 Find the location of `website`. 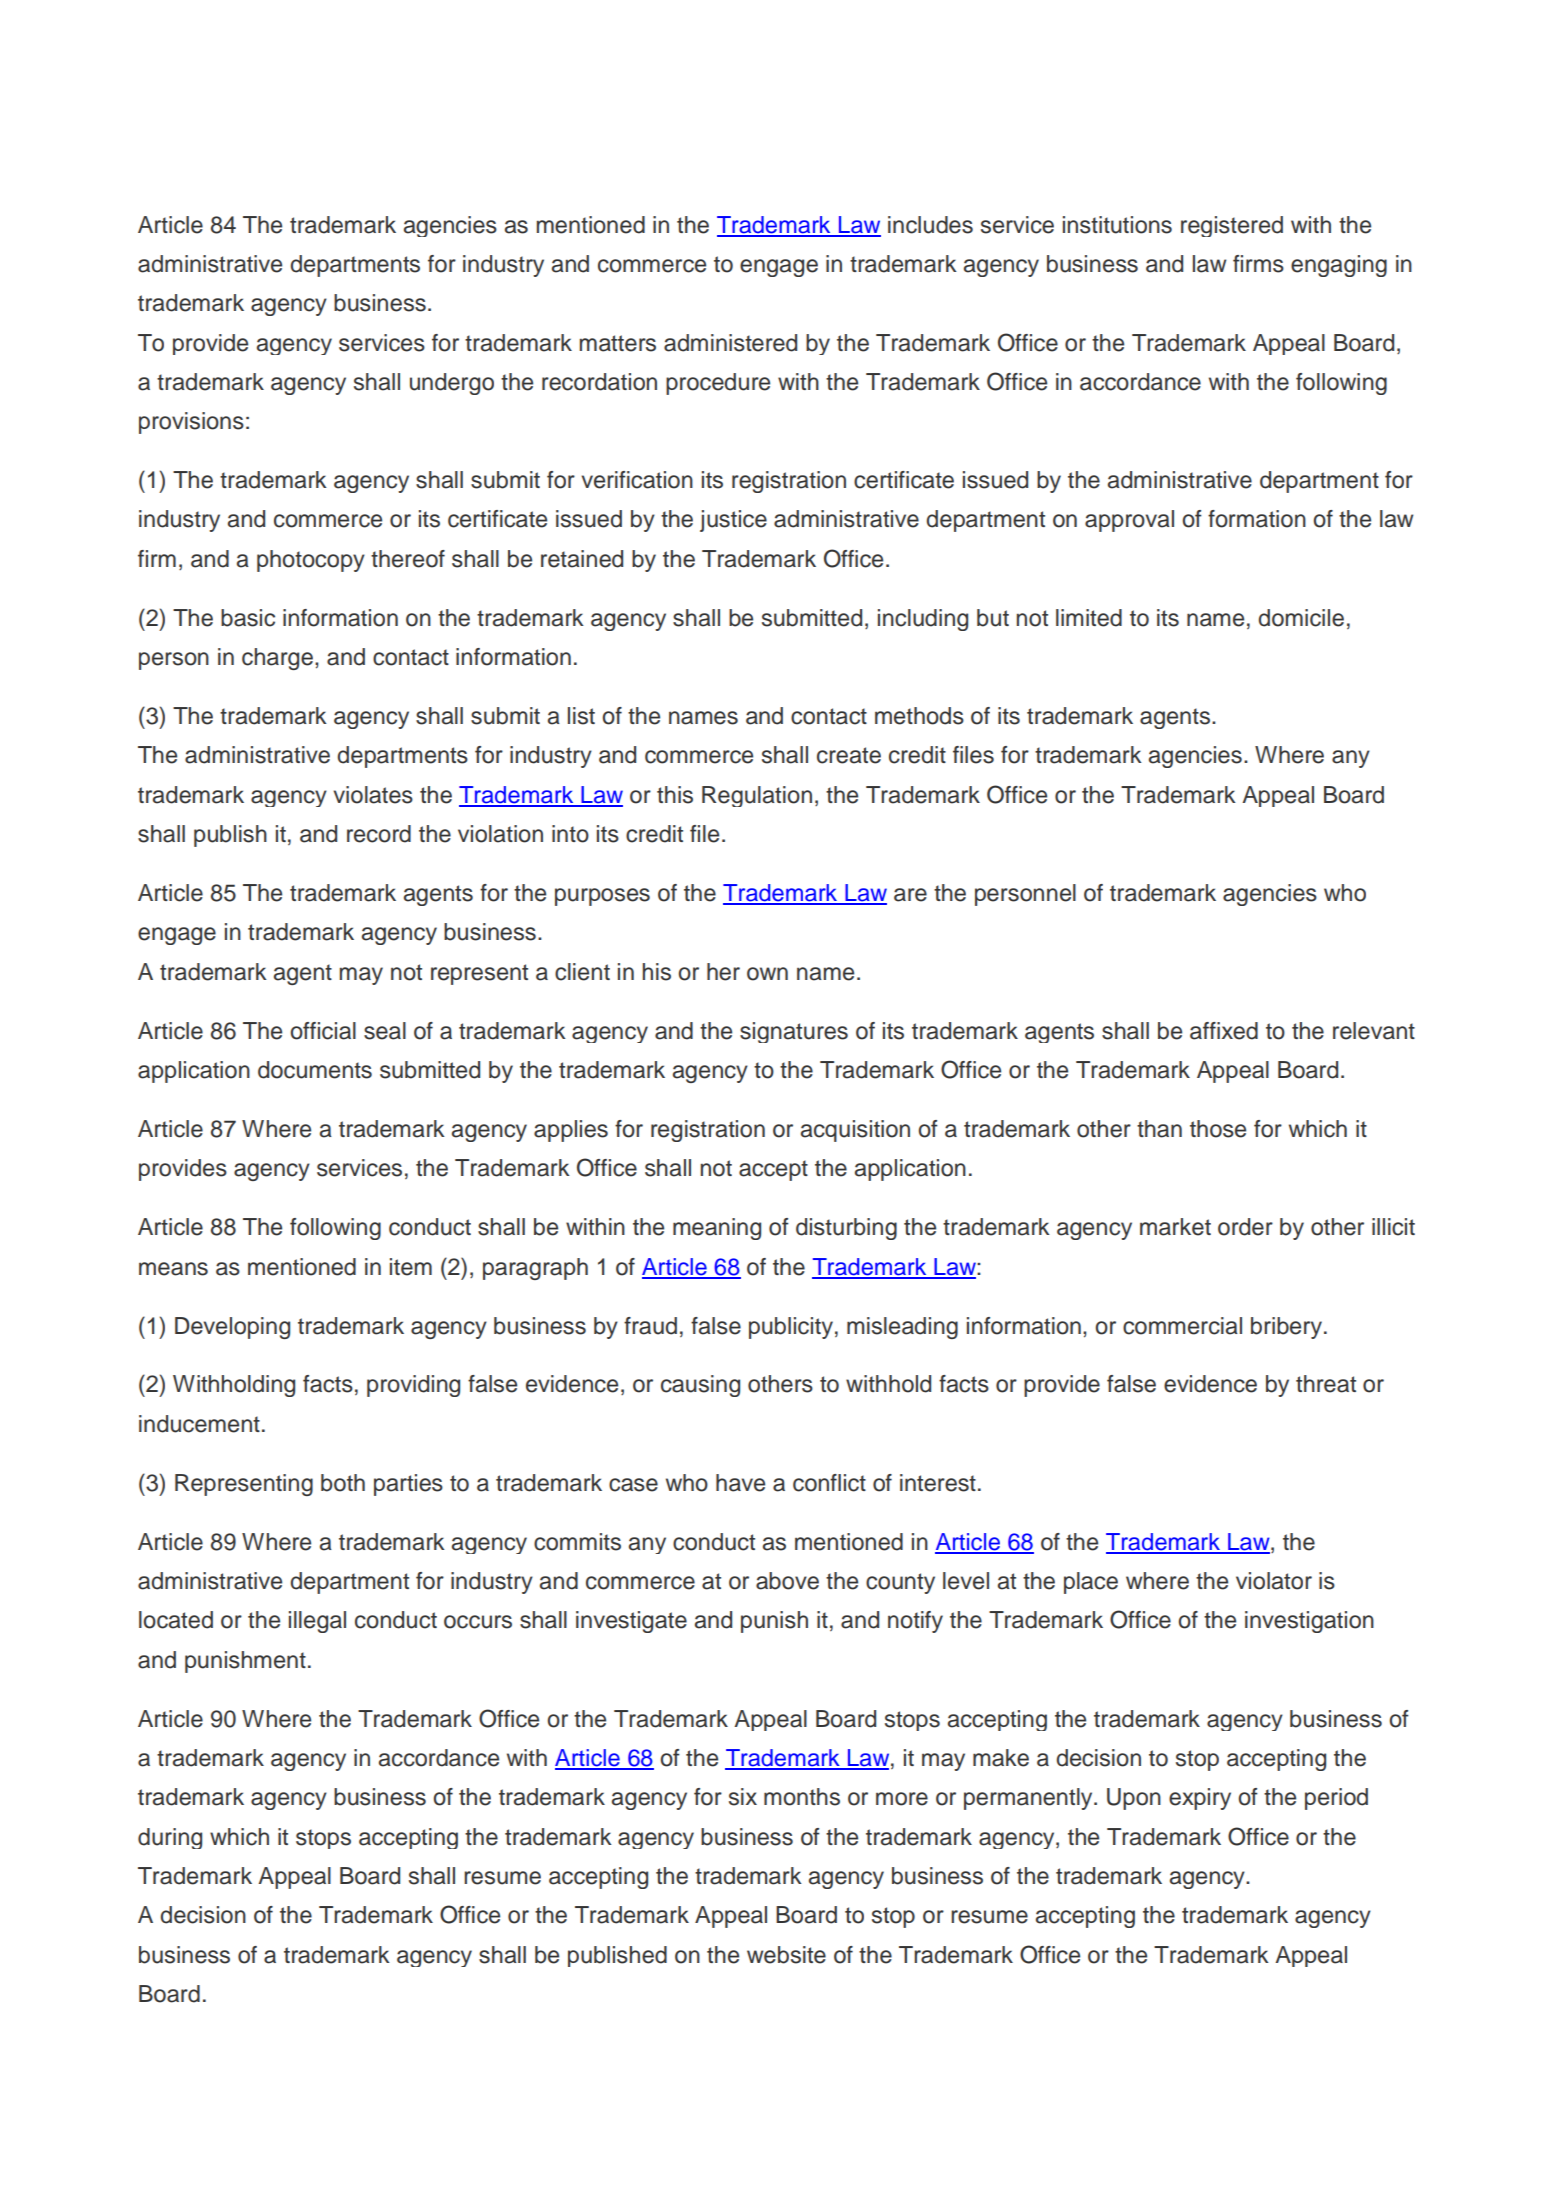

website is located at coordinates (786, 1955).
